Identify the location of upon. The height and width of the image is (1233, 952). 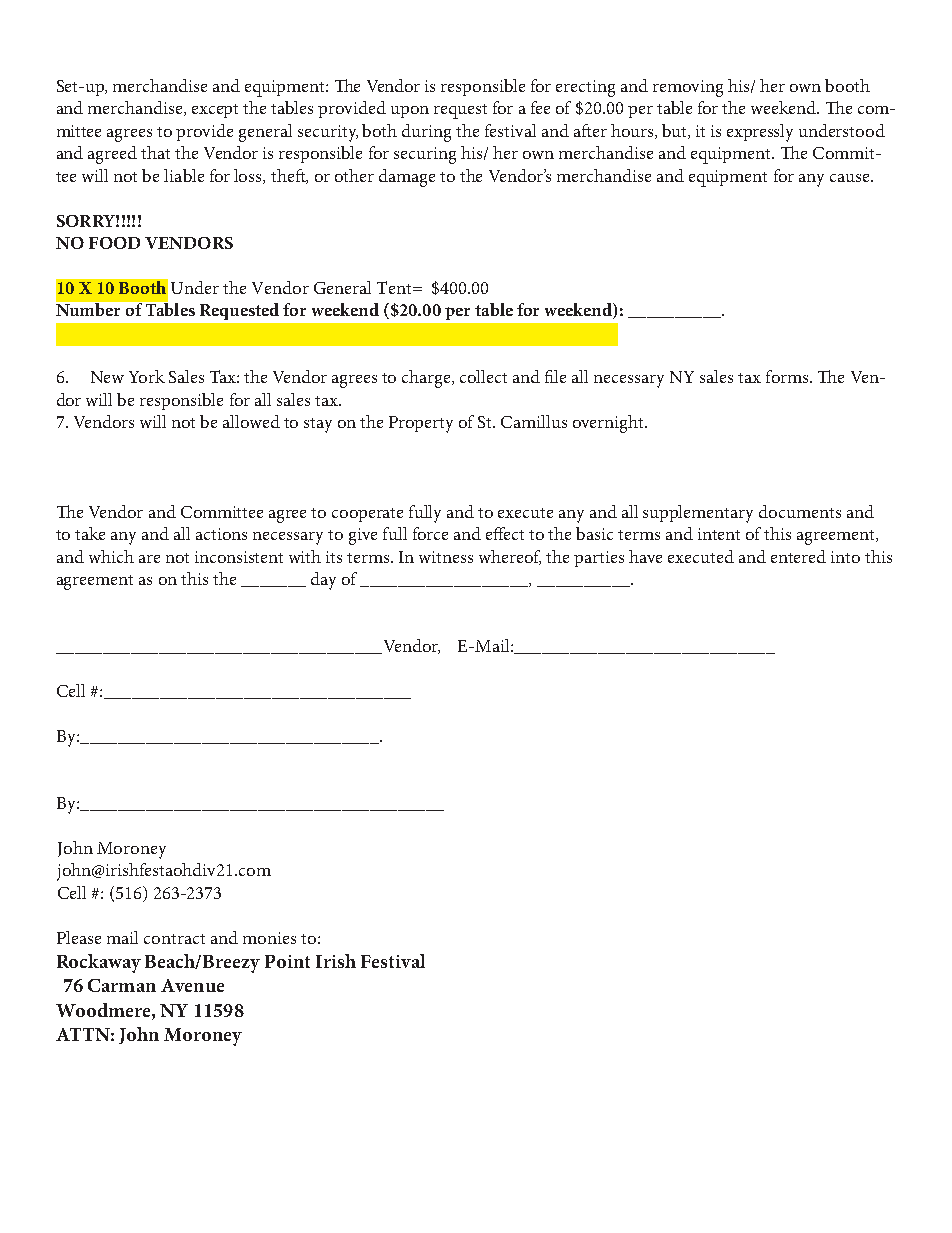
(410, 112).
